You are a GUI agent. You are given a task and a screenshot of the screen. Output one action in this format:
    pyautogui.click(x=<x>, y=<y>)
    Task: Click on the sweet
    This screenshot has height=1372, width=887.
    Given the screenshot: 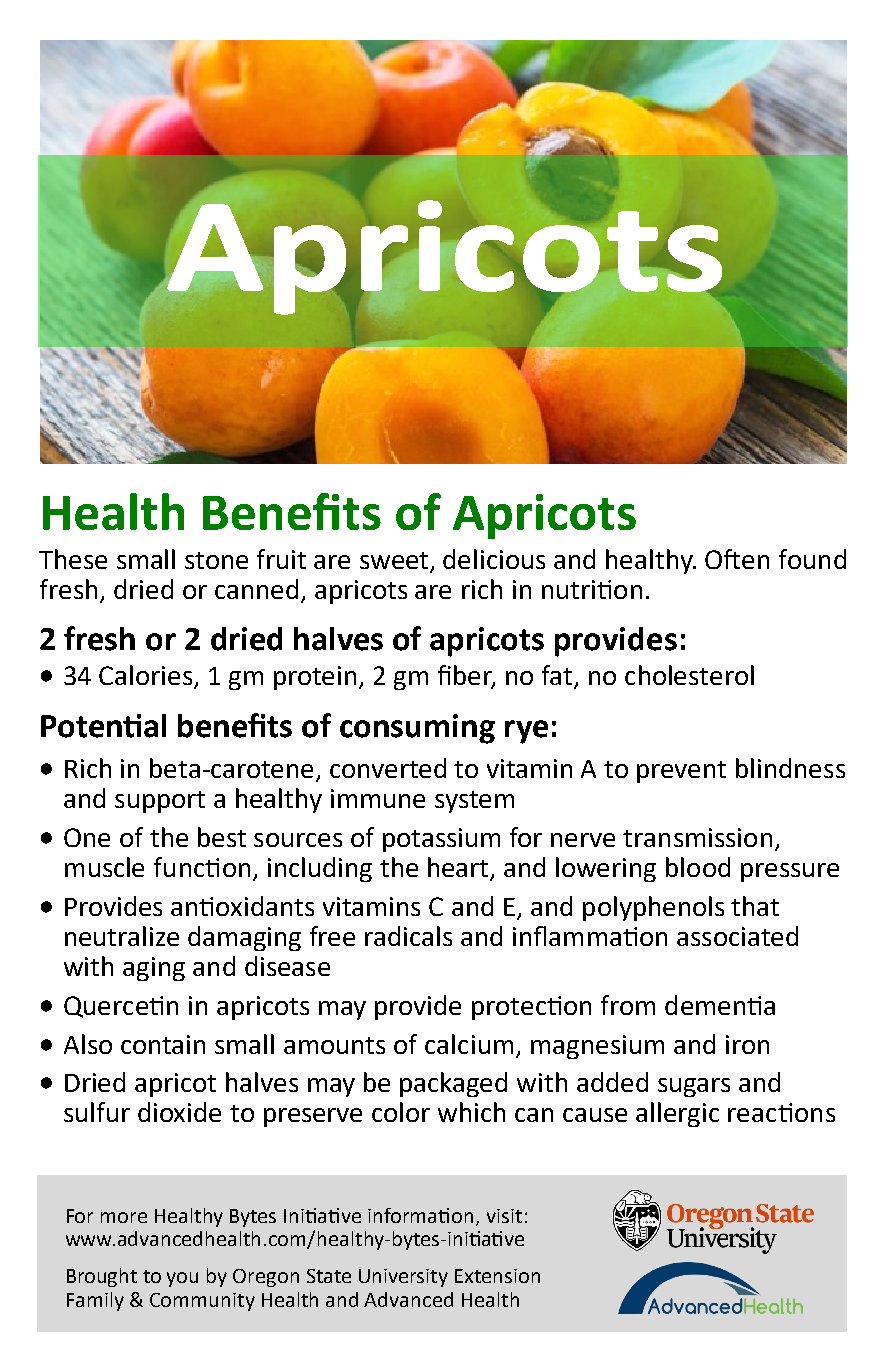 What is the action you would take?
    pyautogui.click(x=395, y=562)
